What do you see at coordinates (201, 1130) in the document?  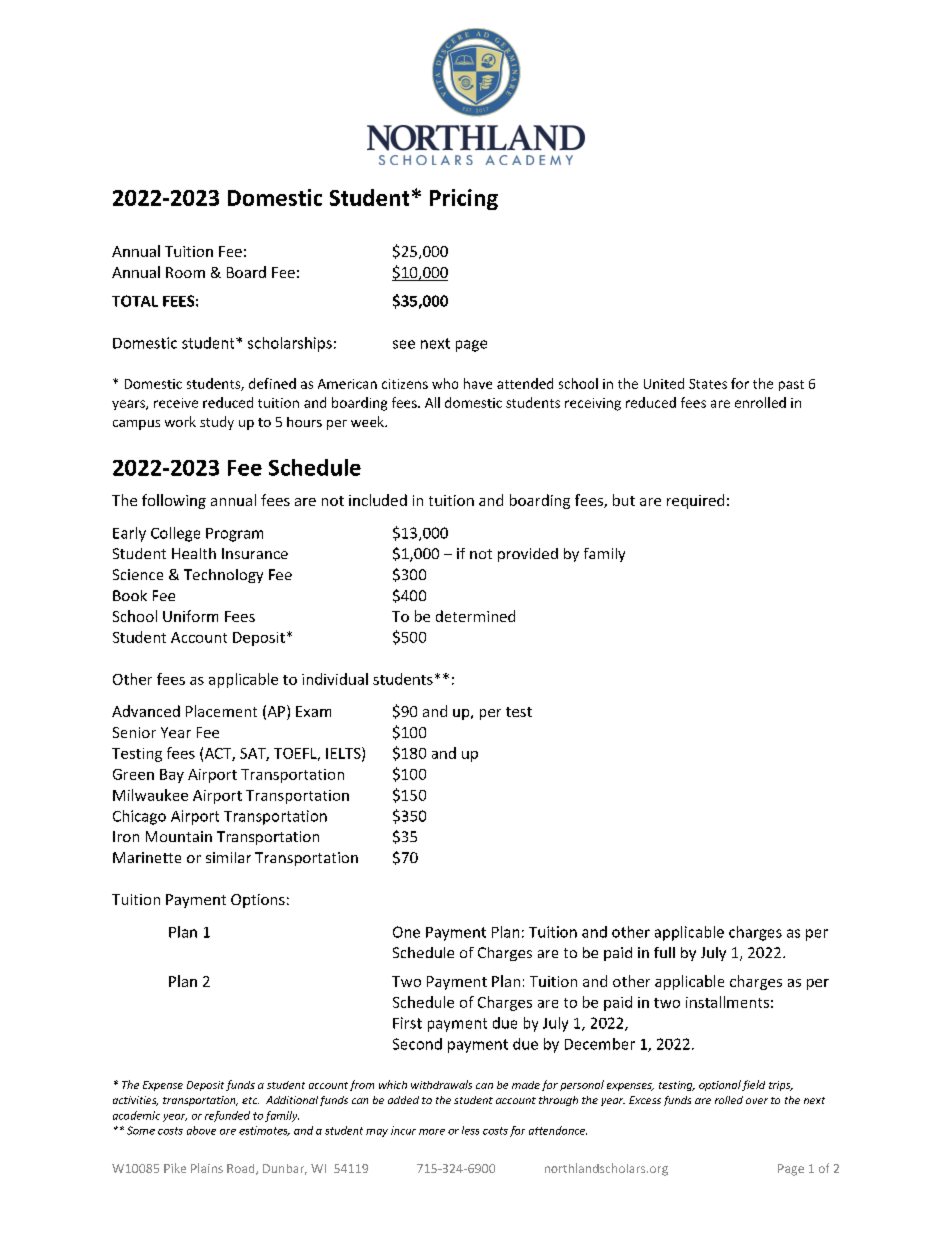 I see `above` at bounding box center [201, 1130].
